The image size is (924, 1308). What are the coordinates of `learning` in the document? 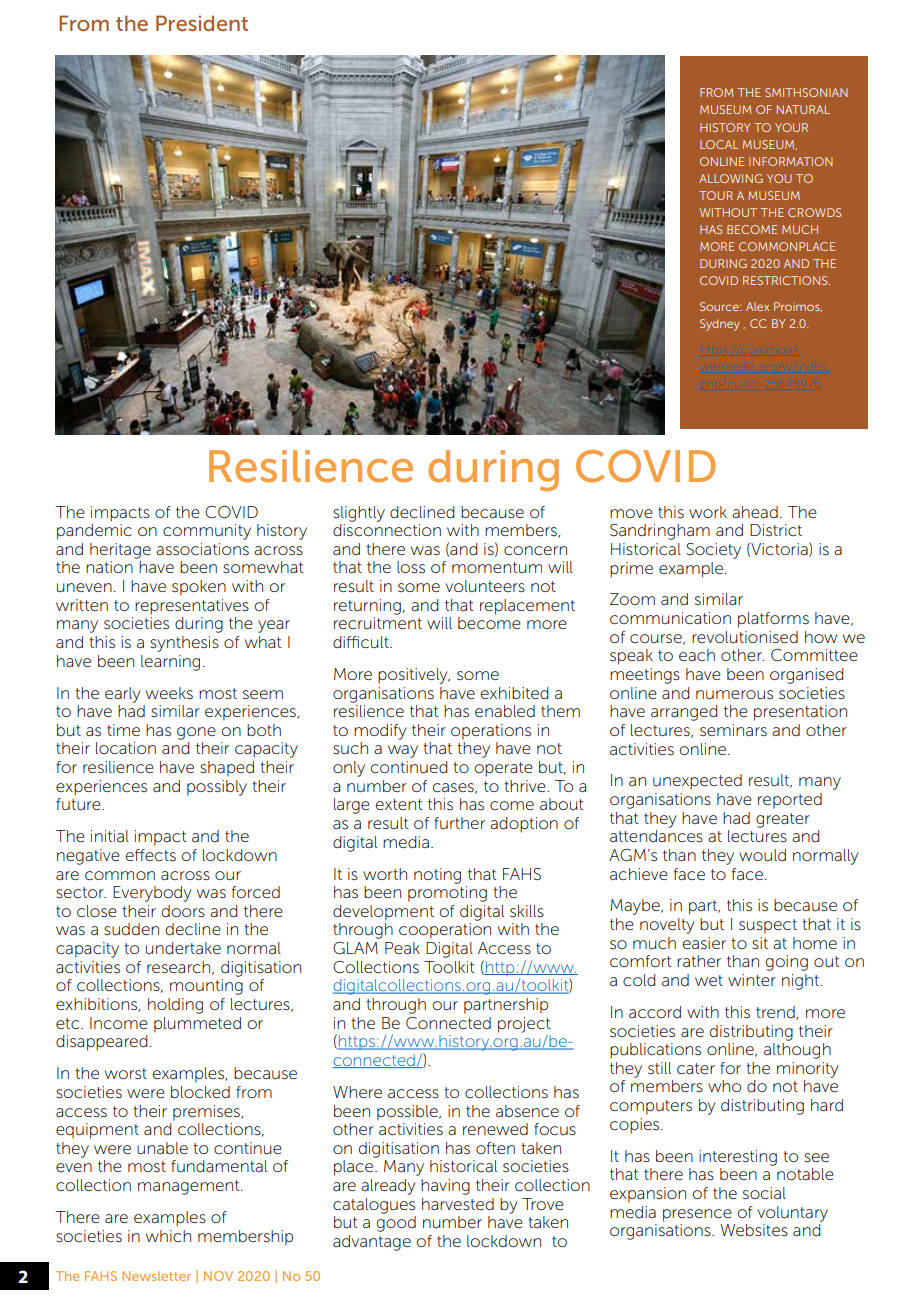 It's located at (170, 663).
